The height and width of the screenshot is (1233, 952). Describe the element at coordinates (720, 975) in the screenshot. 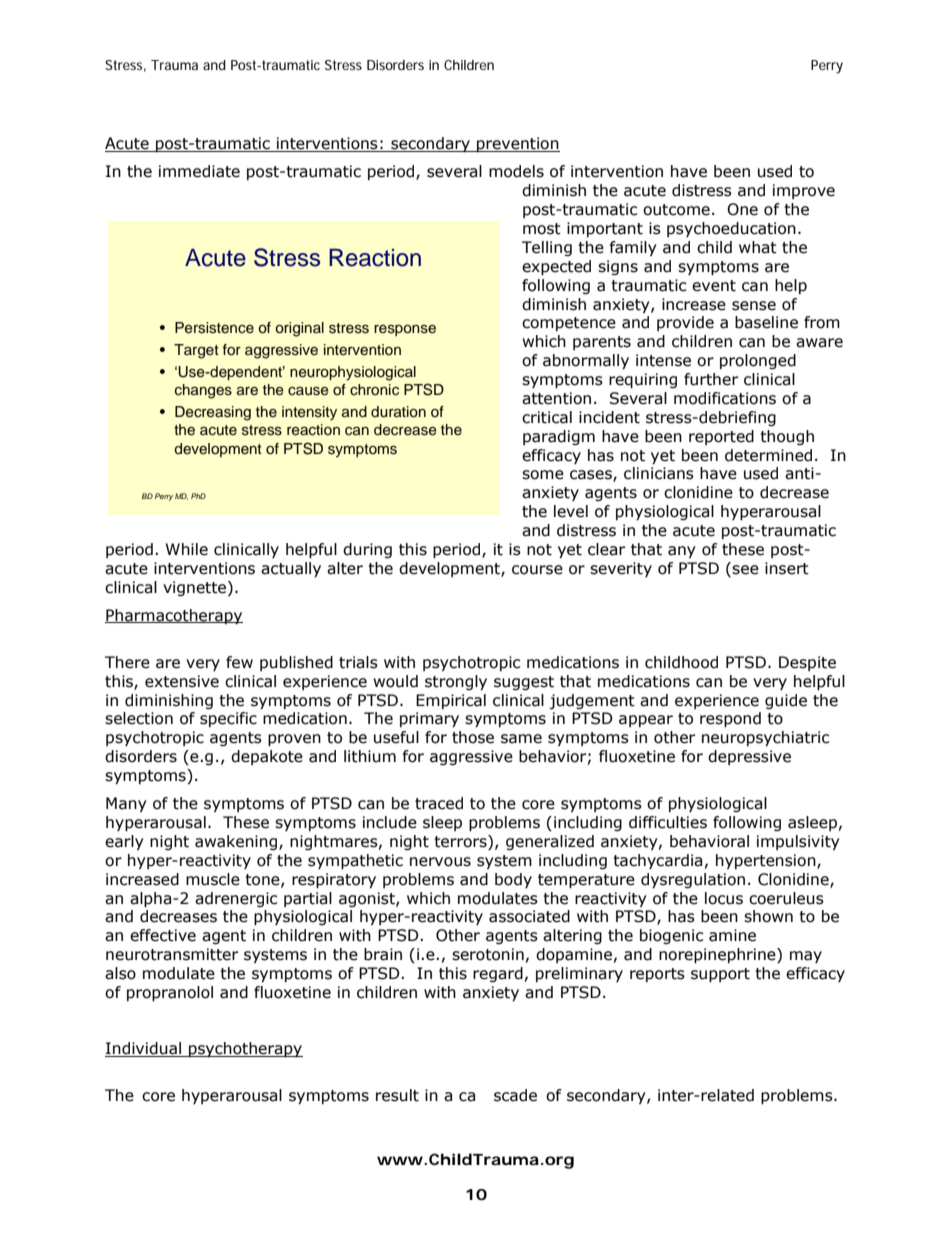

I see `support` at that location.
